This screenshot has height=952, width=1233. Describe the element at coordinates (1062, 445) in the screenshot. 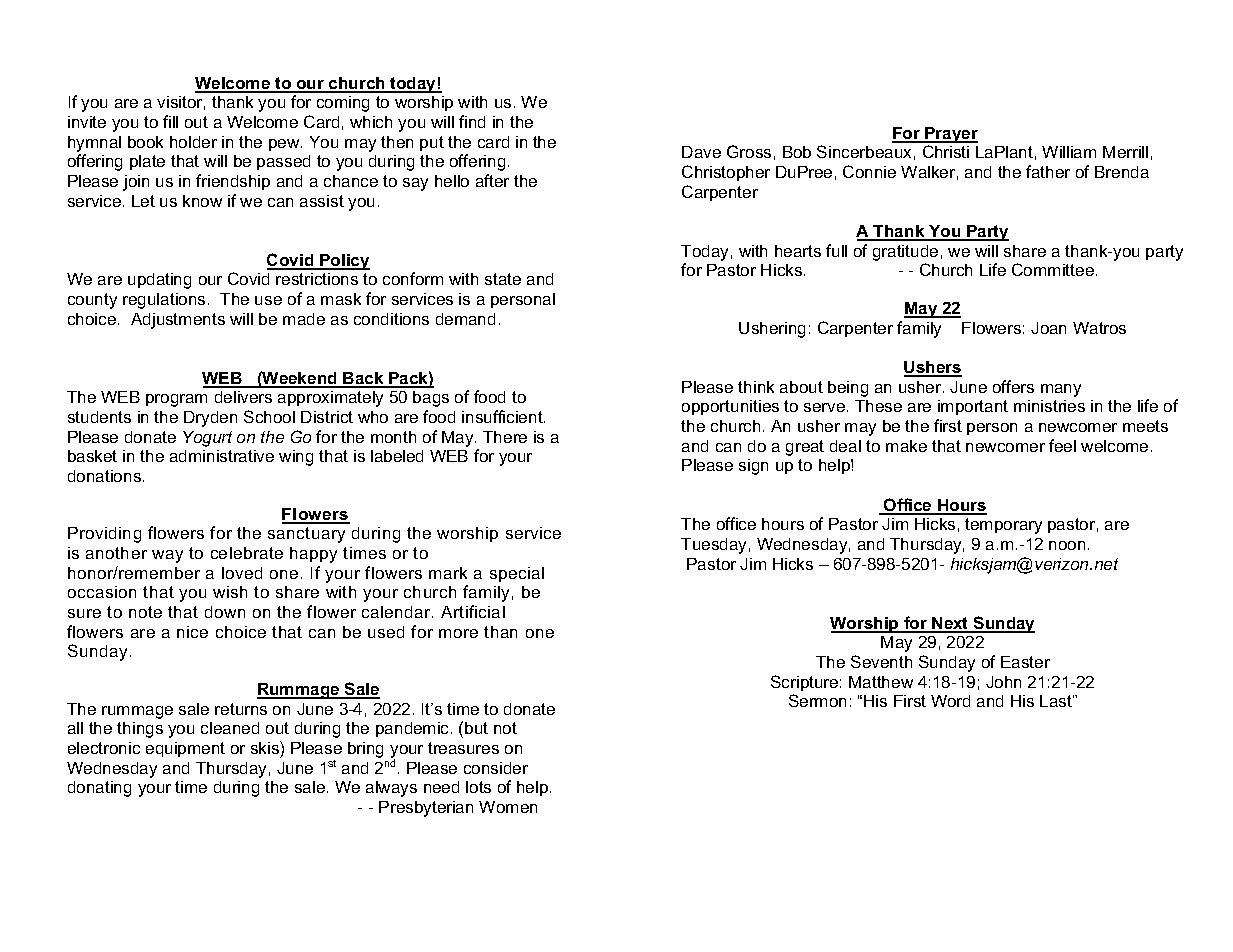

I see `feel` at that location.
